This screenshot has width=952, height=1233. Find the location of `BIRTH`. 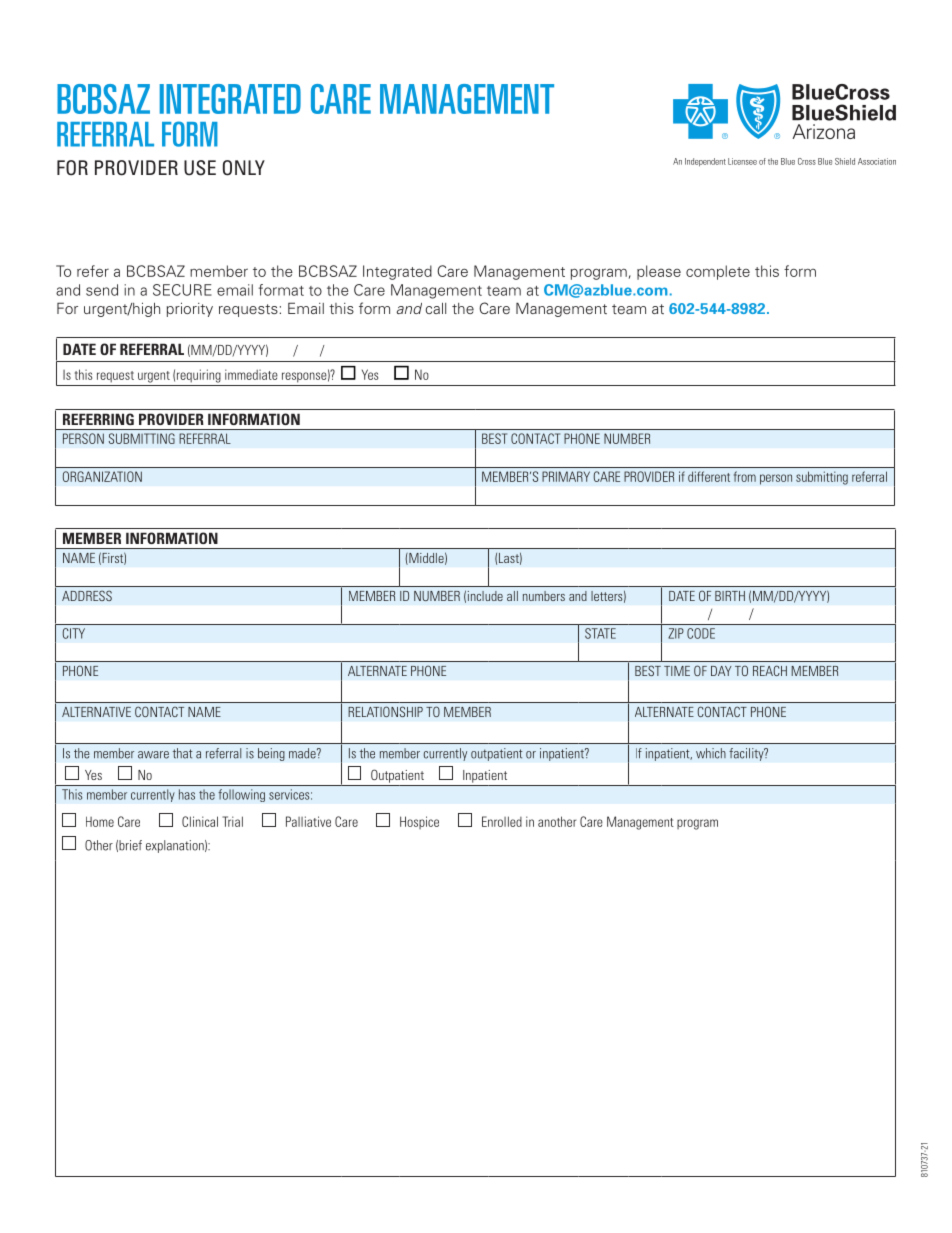

BIRTH is located at coordinates (730, 596).
